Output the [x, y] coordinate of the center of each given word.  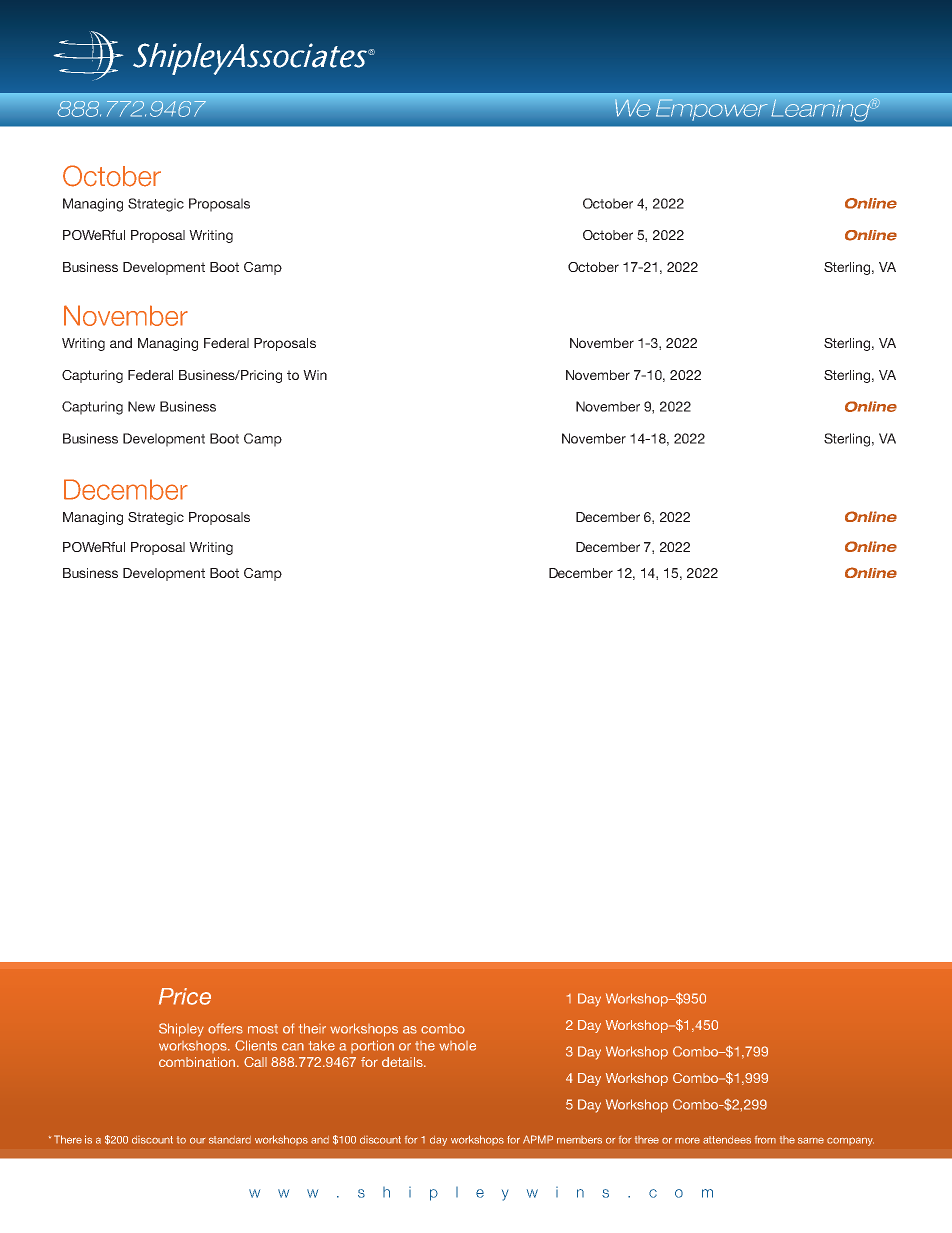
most [263, 1029]
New [141, 406]
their [312, 1028]
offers [225, 1028]
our [197, 1140]
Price [185, 996]
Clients [256, 1045]
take [322, 1045]
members [579, 1140]
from [765, 1140]
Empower [712, 109]
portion [372, 1046]
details [403, 1062]
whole [457, 1046]
